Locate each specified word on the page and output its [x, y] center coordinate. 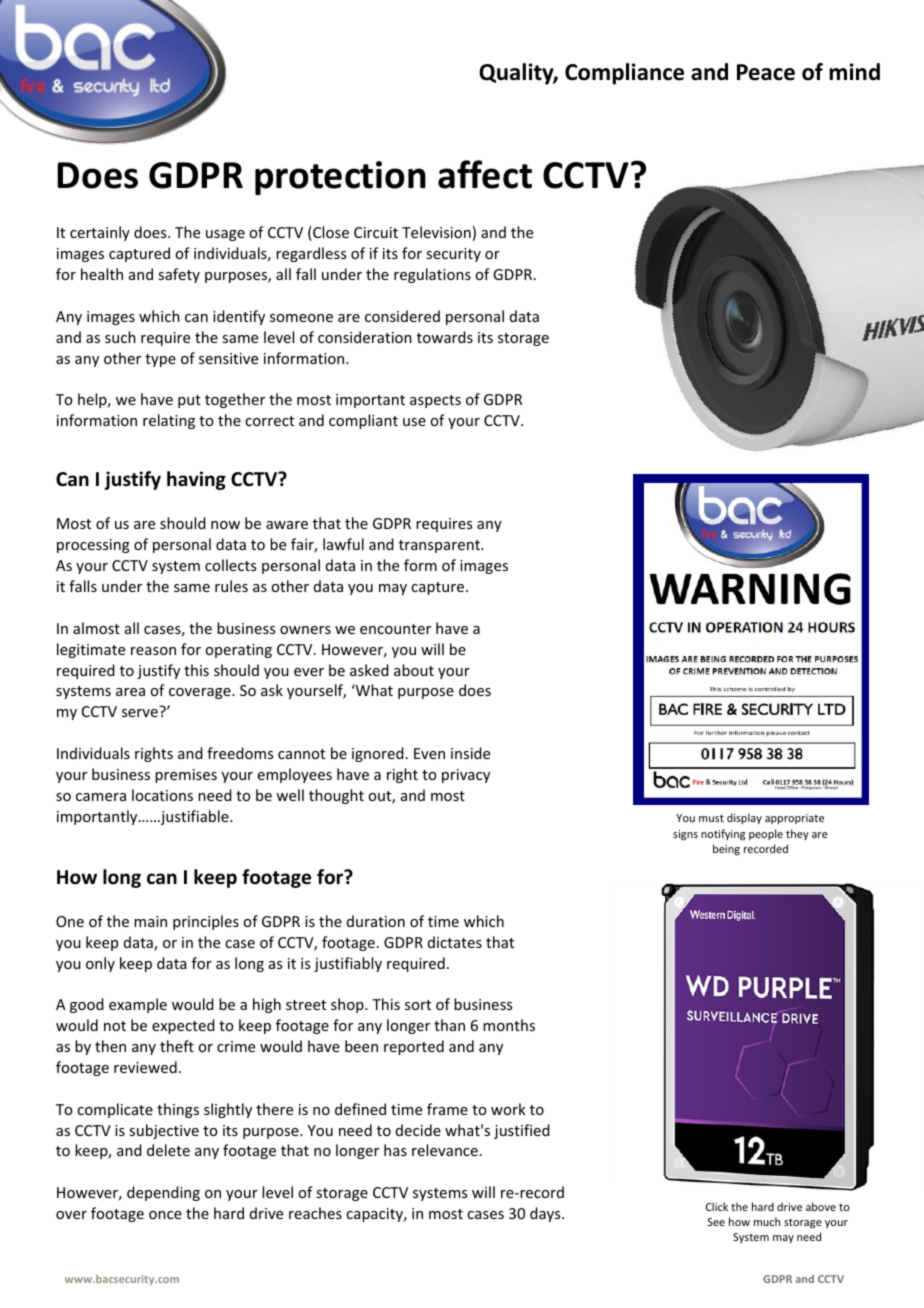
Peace [766, 72]
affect [485, 174]
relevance [445, 1150]
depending [163, 1193]
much [767, 1221]
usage [225, 235]
